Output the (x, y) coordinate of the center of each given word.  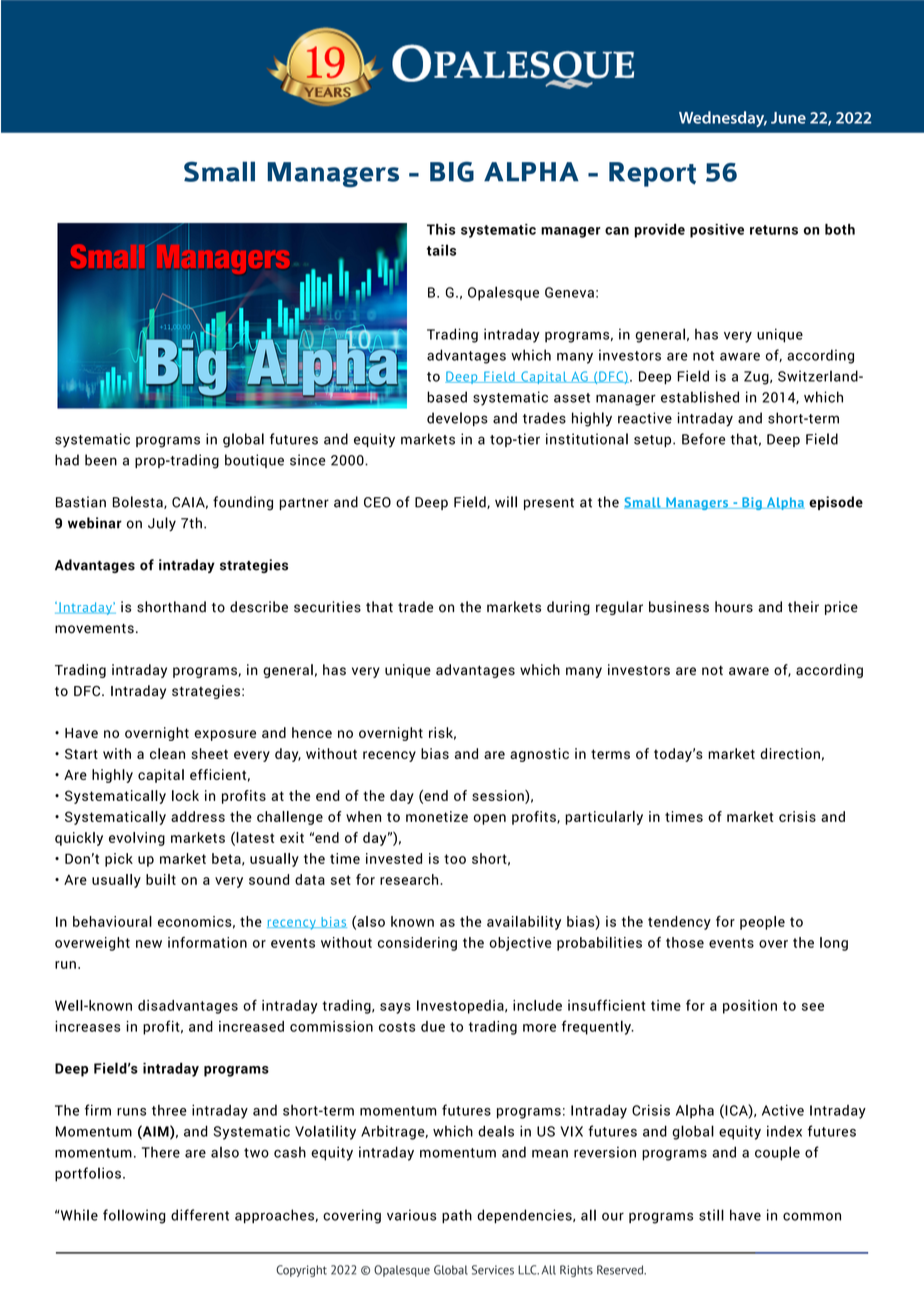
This (441, 229)
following (134, 1216)
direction (790, 753)
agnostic (539, 755)
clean (167, 753)
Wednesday (723, 119)
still (711, 1215)
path (457, 1216)
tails (441, 250)
